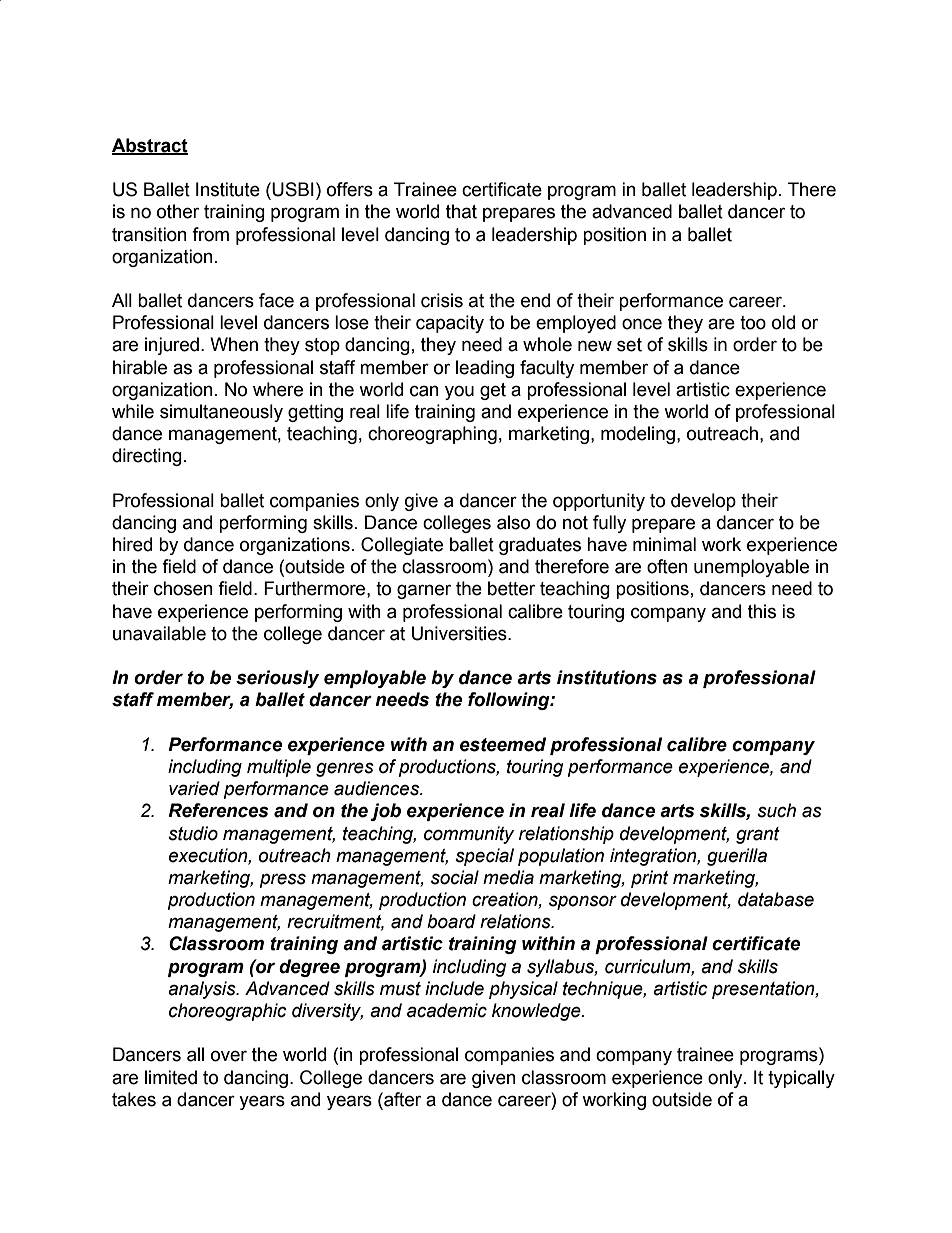 This image has width=952, height=1233. What do you see at coordinates (228, 189) in the image?
I see `Institute` at bounding box center [228, 189].
